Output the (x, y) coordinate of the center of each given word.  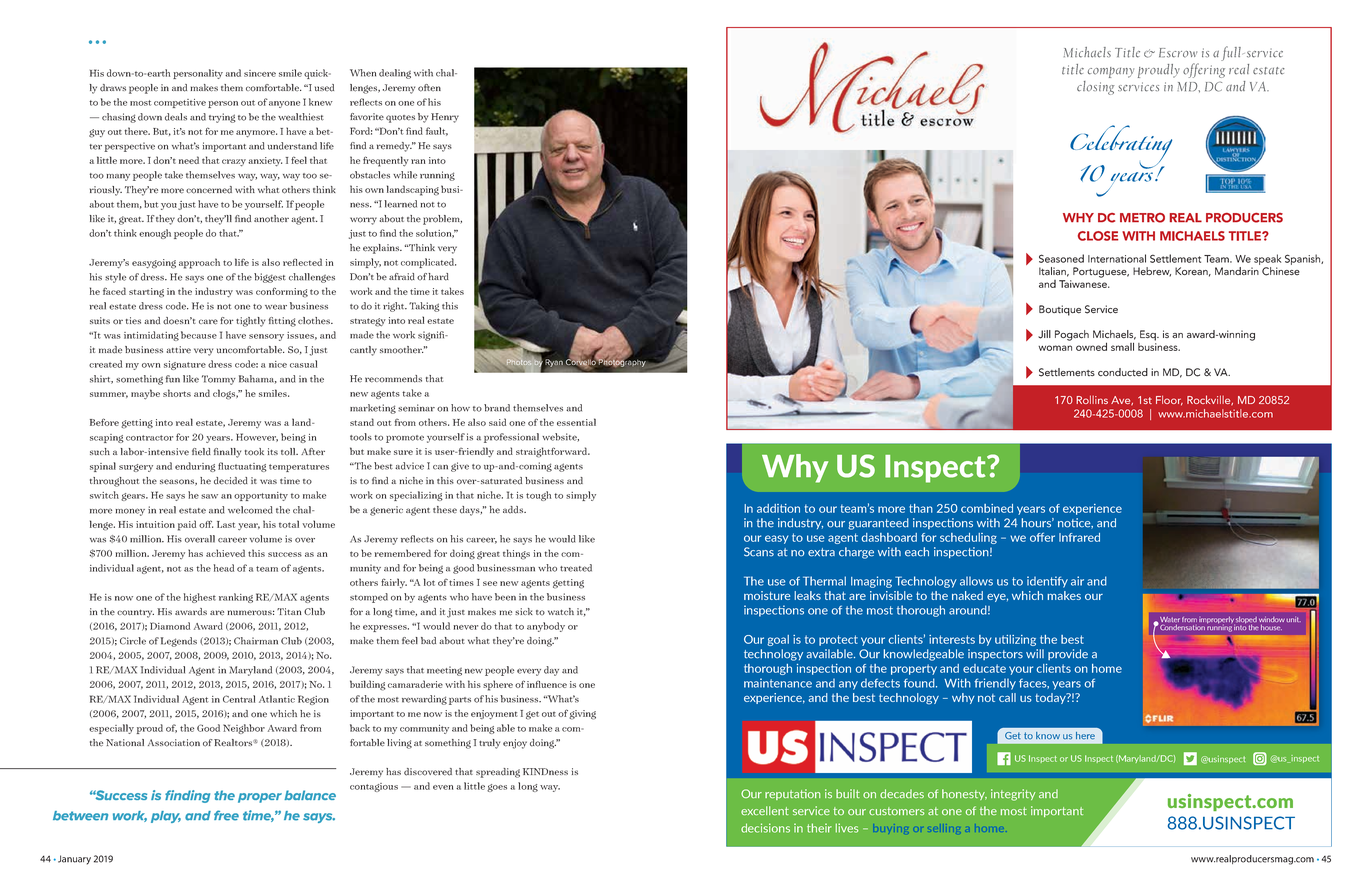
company (1111, 72)
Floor (1169, 400)
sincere (260, 73)
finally (227, 453)
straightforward (553, 452)
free (226, 815)
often (429, 88)
